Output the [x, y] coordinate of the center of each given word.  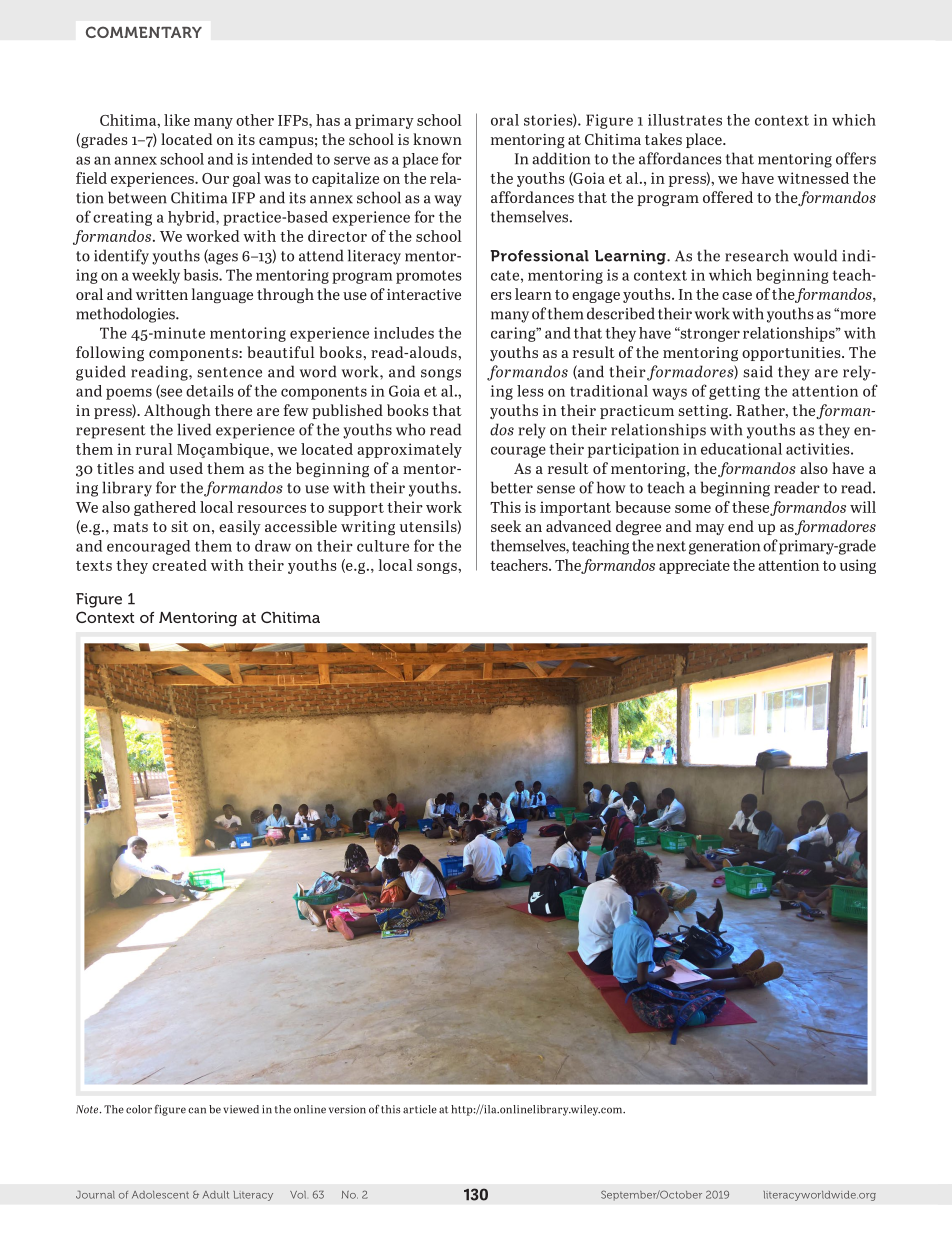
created [179, 565]
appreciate [694, 566]
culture [383, 546]
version [347, 1109]
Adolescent [160, 1195]
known [437, 139]
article [420, 1109]
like [177, 120]
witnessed [813, 178]
